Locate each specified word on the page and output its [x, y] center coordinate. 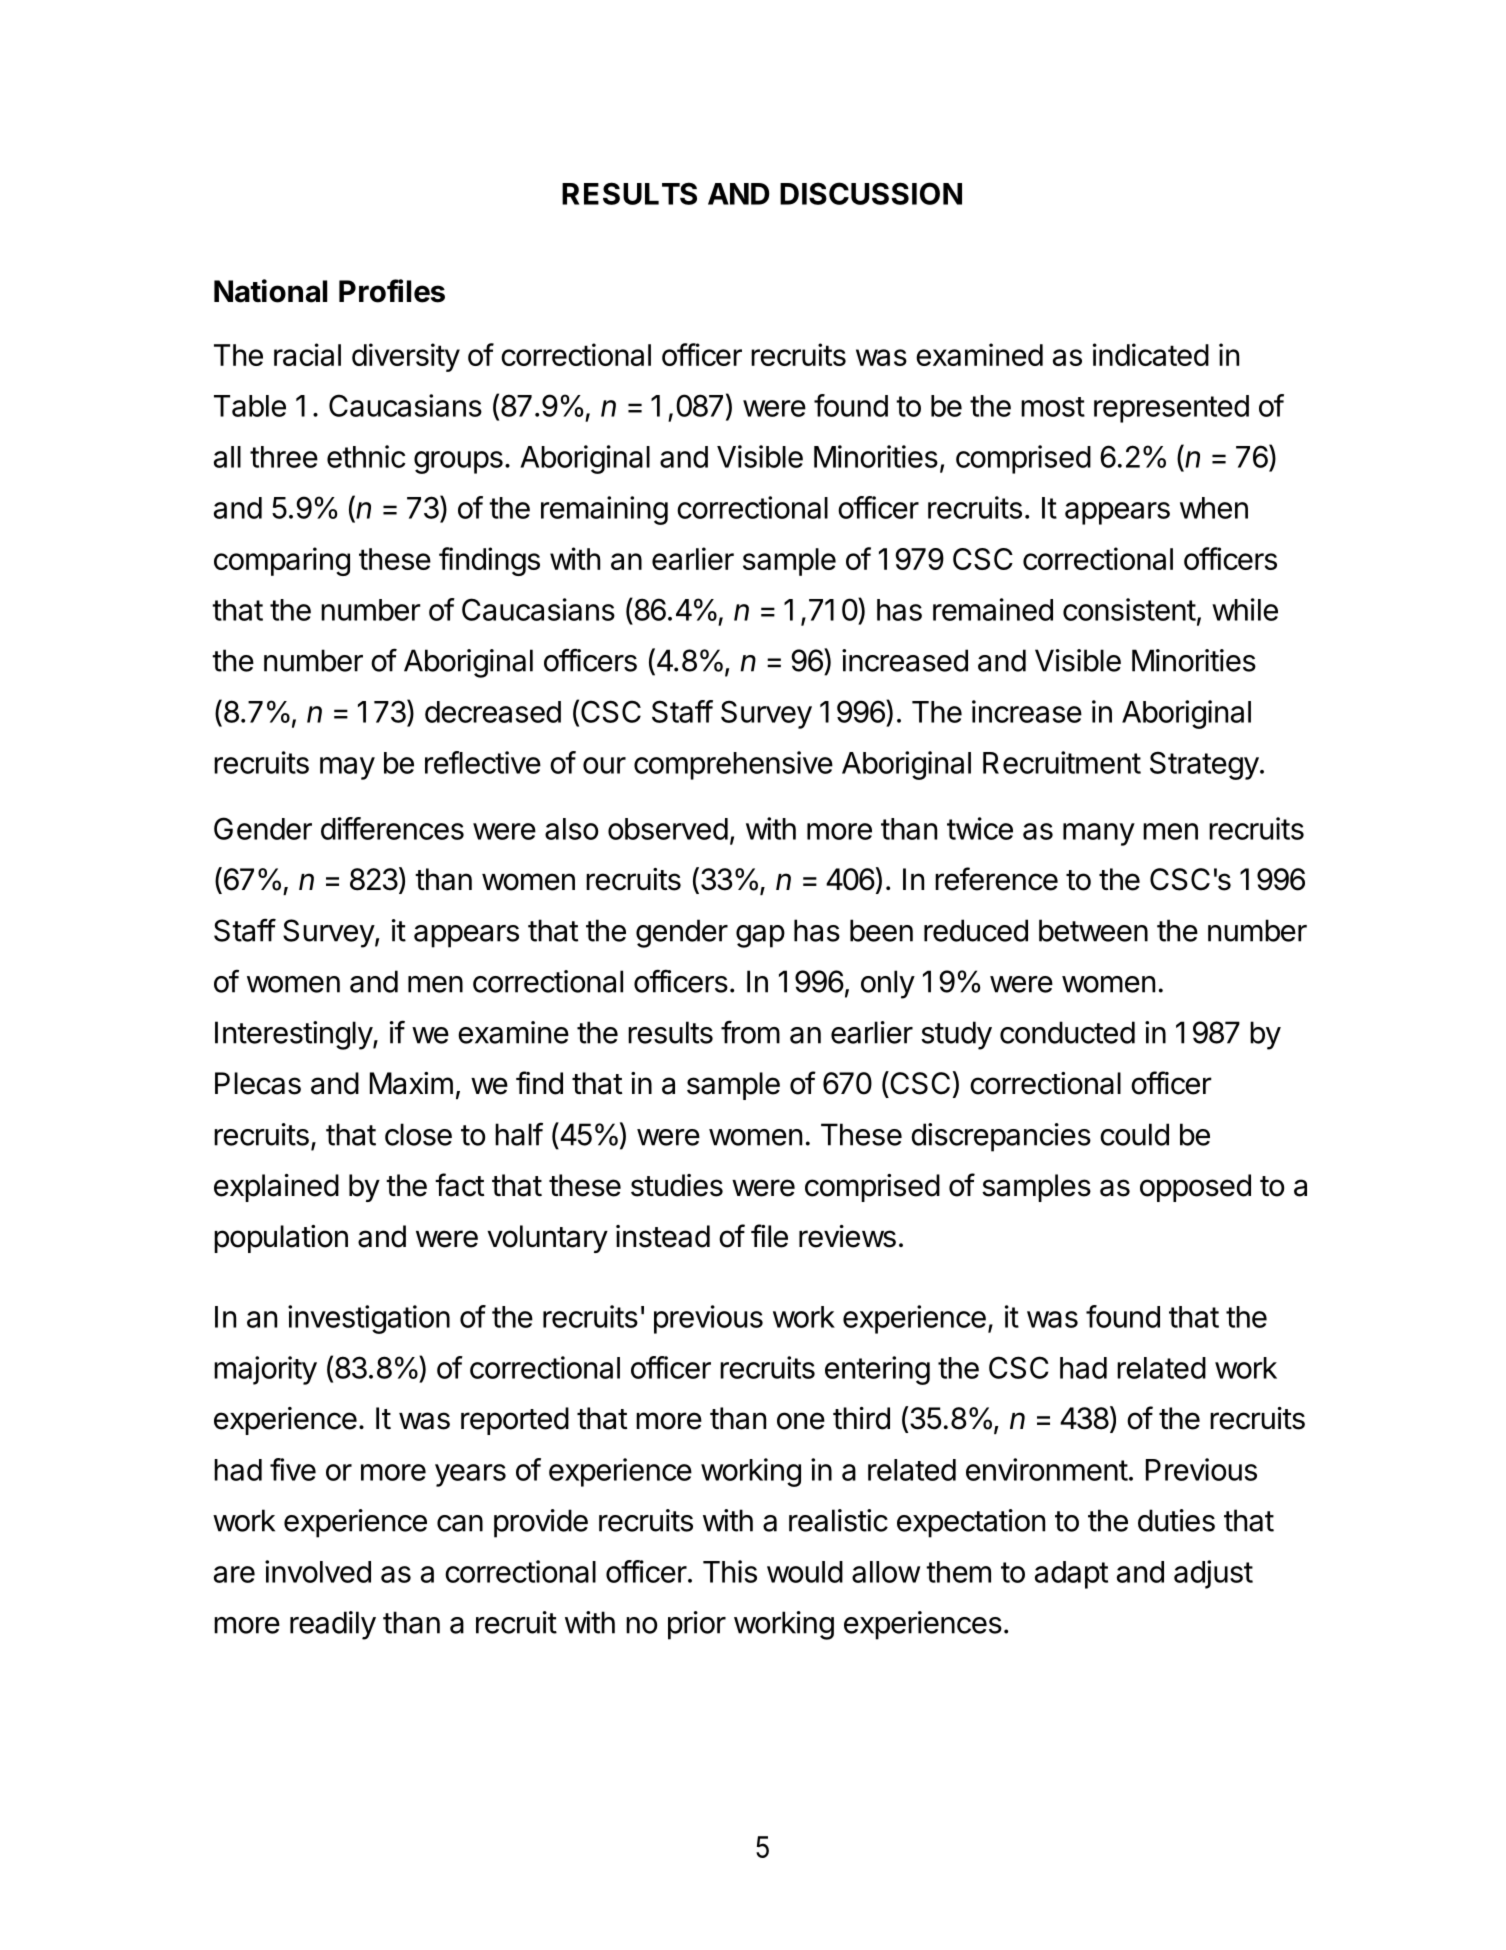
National [270, 291]
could [1134, 1134]
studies [677, 1185]
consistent [1129, 609]
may [347, 768]
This [730, 1571]
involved [318, 1571]
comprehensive [733, 765]
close [418, 1134]
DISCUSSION [871, 193]
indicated [1151, 354]
